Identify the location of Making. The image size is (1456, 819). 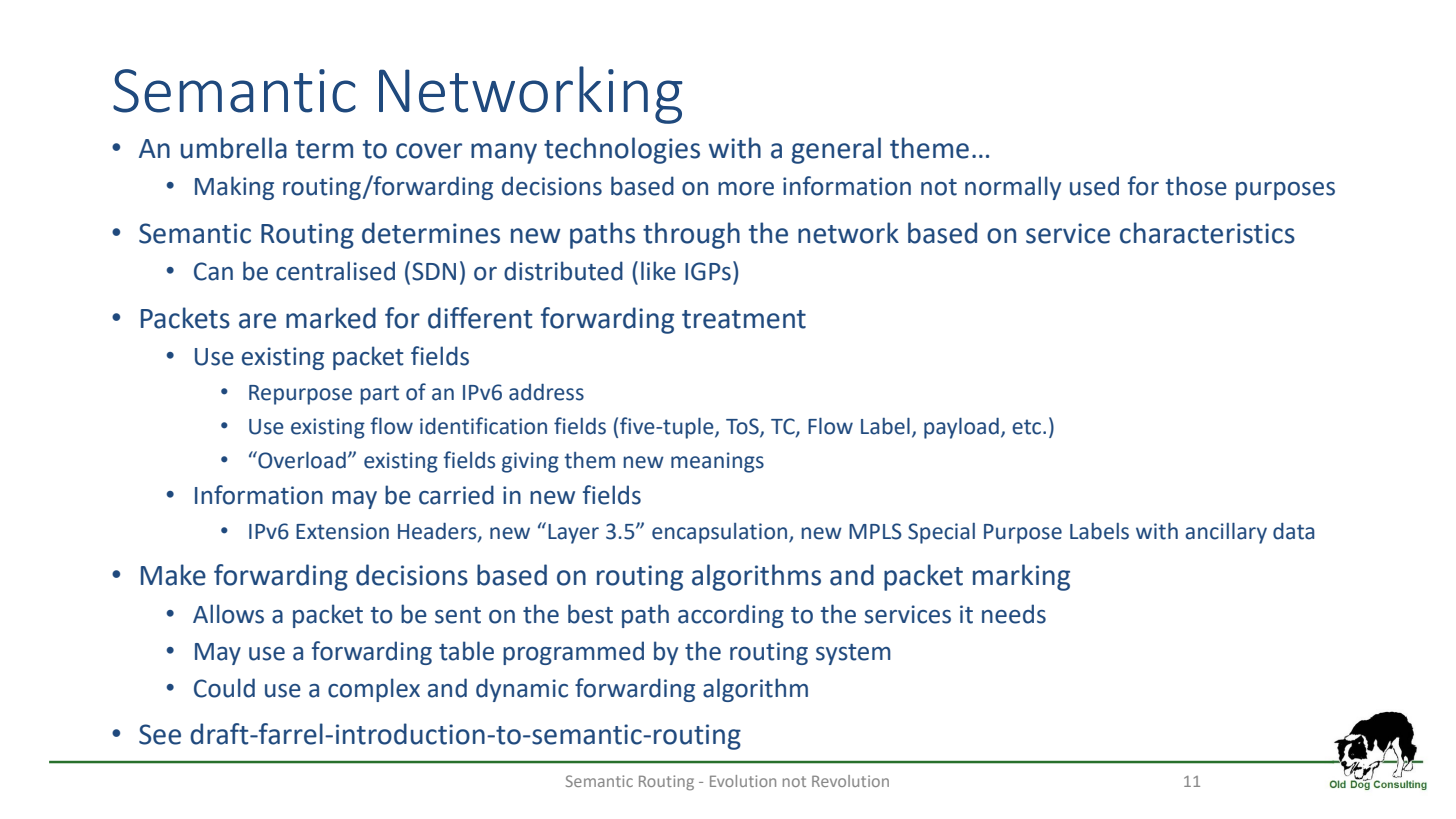
(234, 188).
